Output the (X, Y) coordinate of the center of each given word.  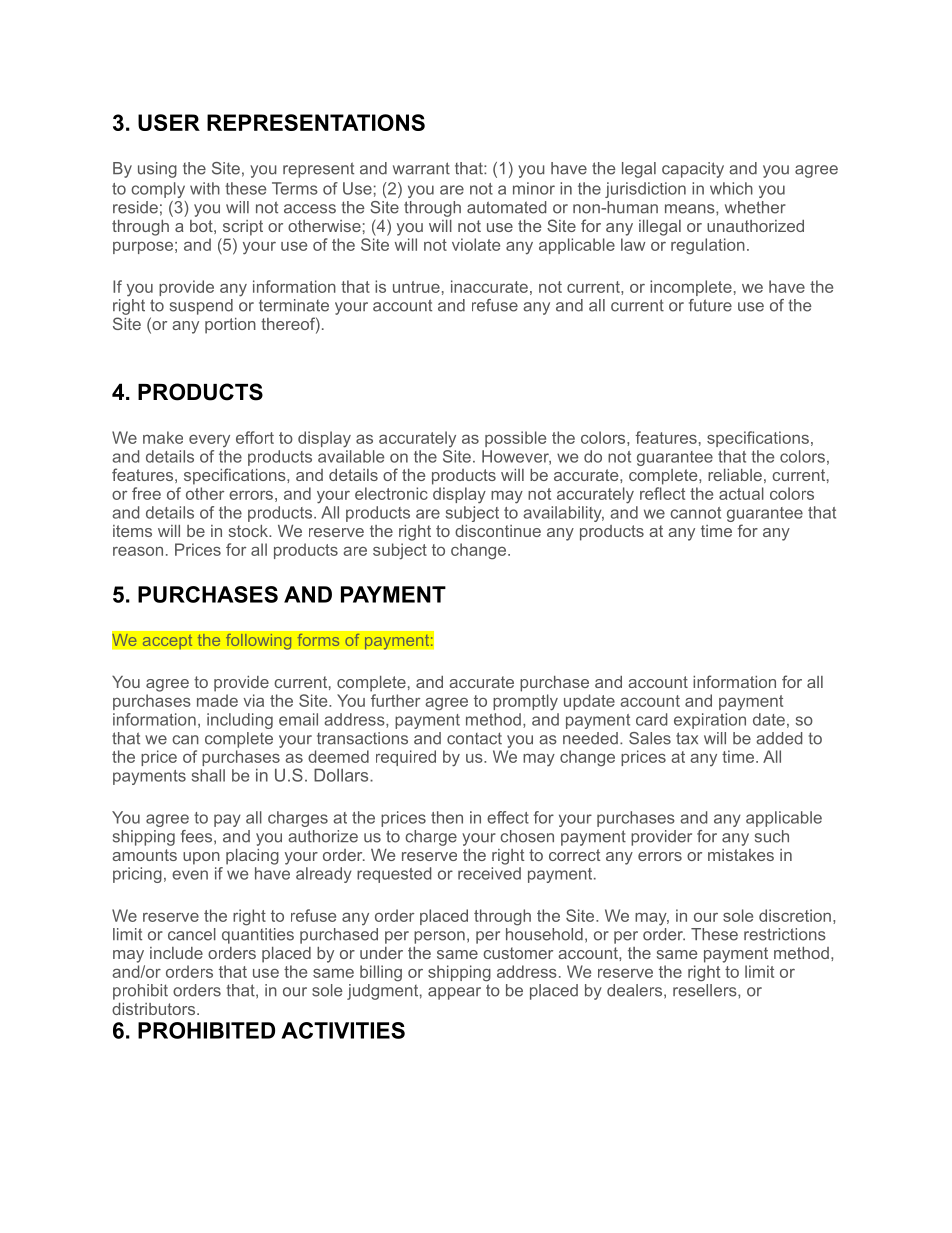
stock (249, 531)
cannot (695, 513)
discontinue (498, 531)
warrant (421, 168)
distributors (153, 1009)
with (205, 188)
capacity (693, 170)
